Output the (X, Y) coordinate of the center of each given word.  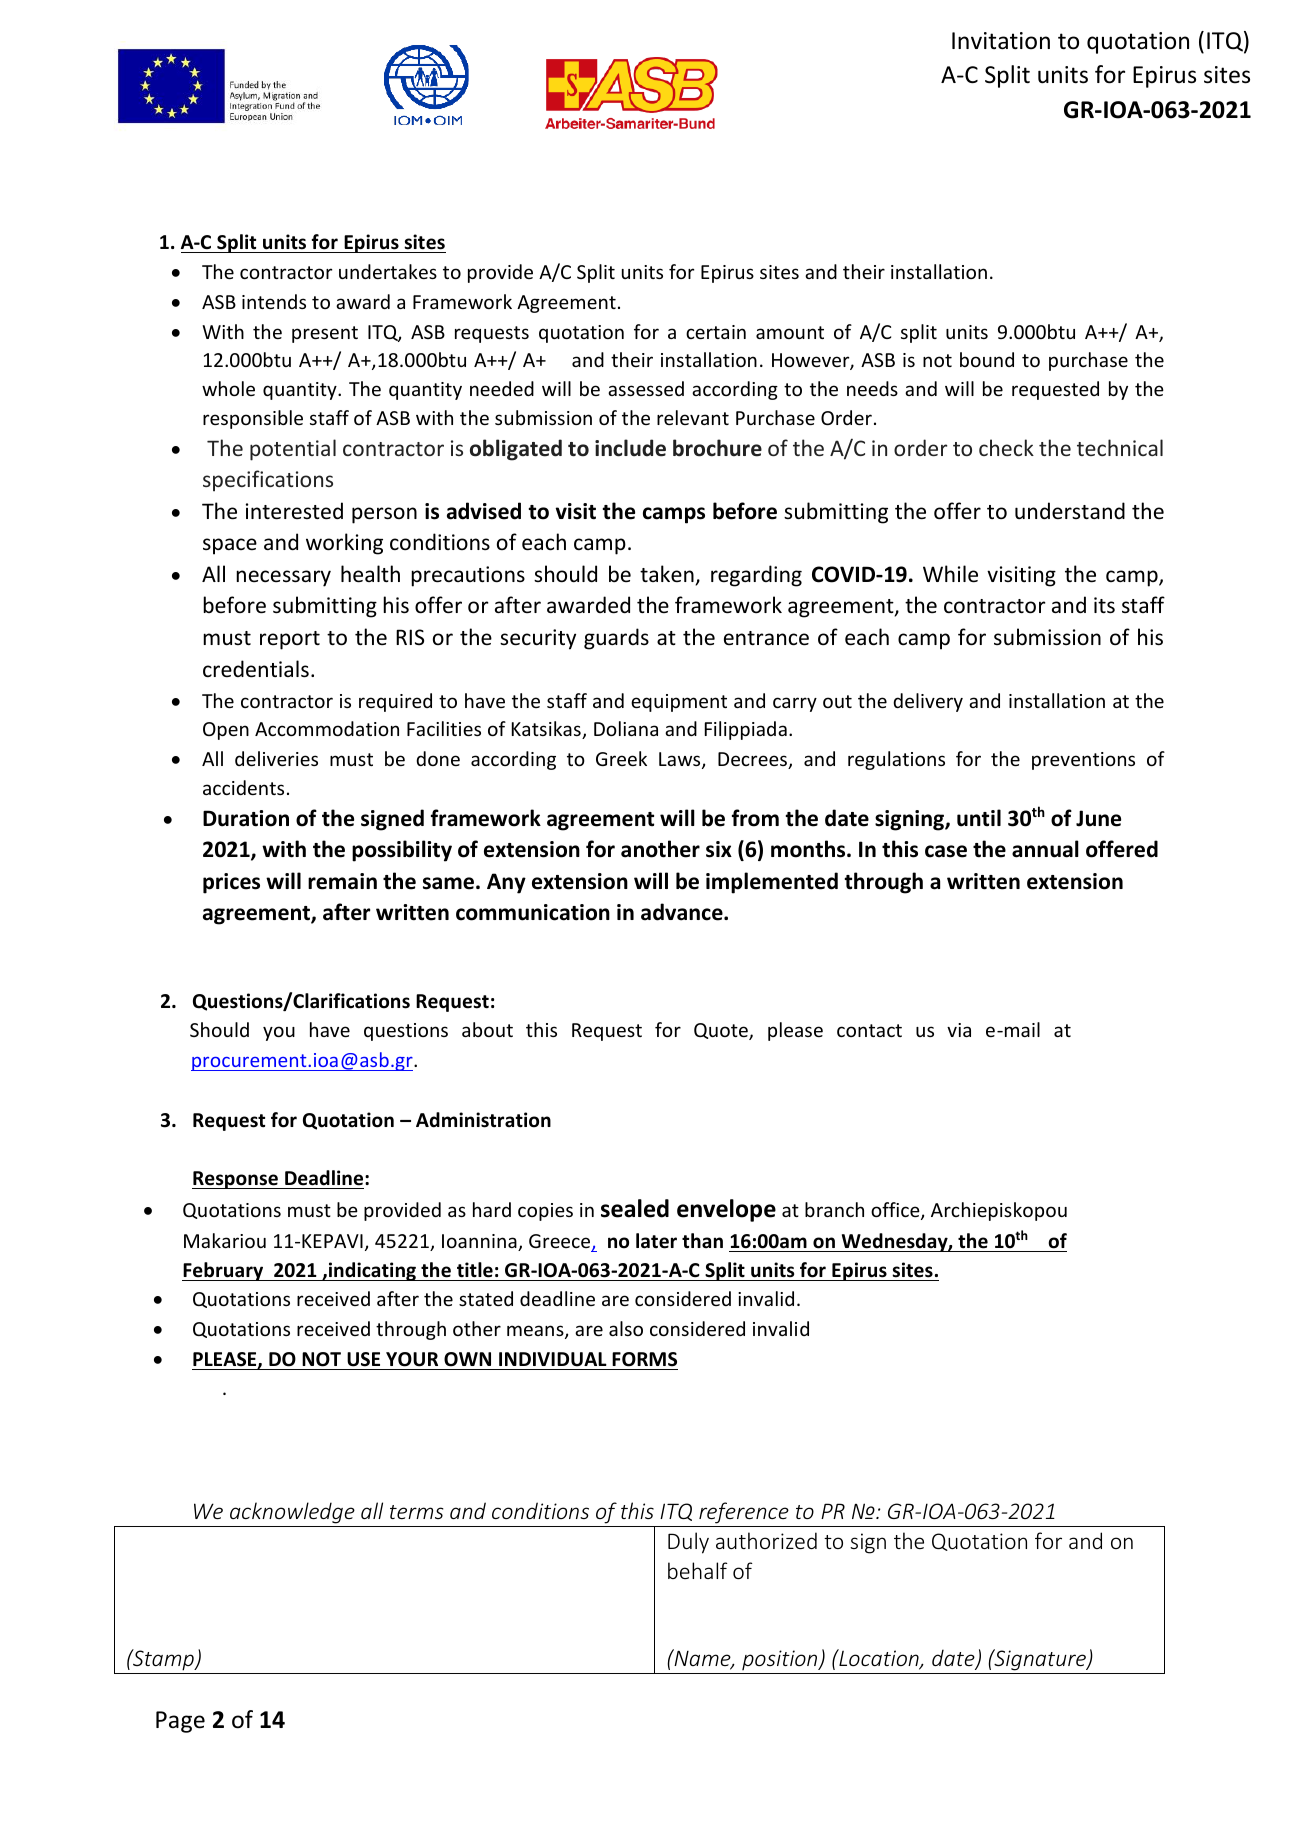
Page (180, 1722)
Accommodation (327, 728)
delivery (928, 702)
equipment (679, 703)
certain (716, 332)
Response (236, 1180)
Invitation (1001, 41)
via (959, 1030)
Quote (722, 1031)
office (896, 1211)
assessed (646, 388)
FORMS (644, 1361)
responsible (253, 419)
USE (364, 1361)
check (1006, 447)
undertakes (388, 271)
